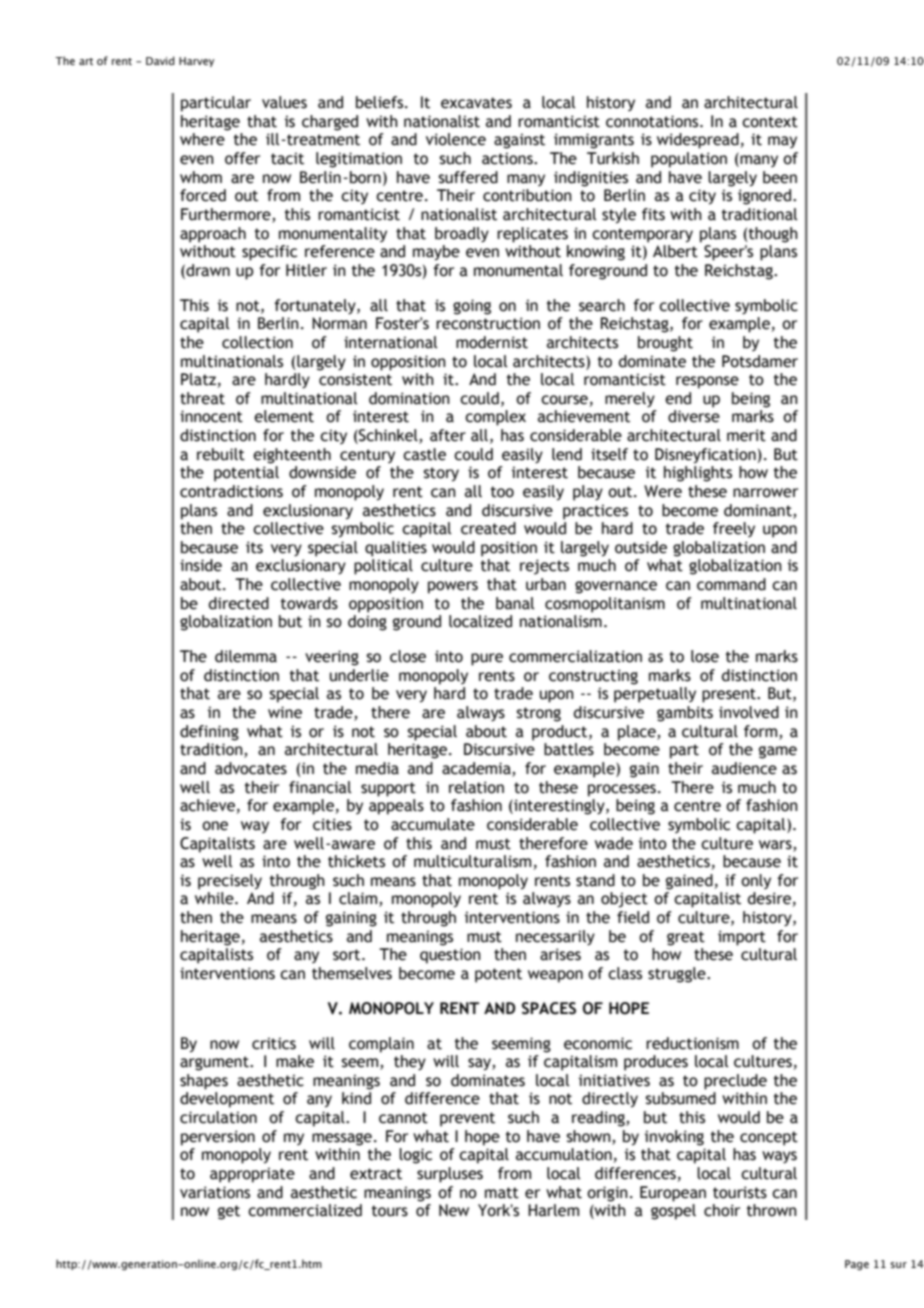  Describe the element at coordinates (284, 102) in the page. I see `values` at that location.
